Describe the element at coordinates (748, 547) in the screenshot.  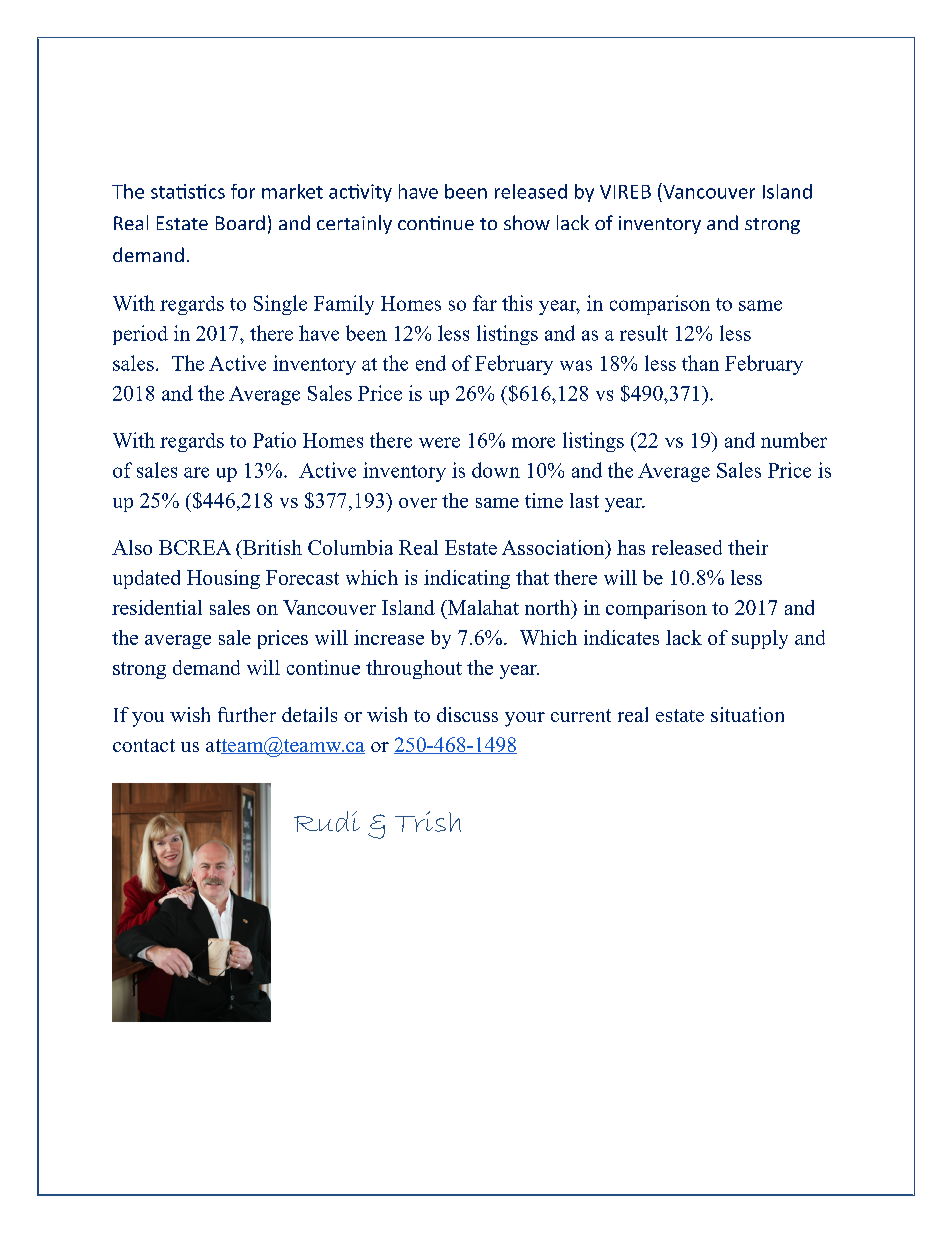
I see `their` at that location.
